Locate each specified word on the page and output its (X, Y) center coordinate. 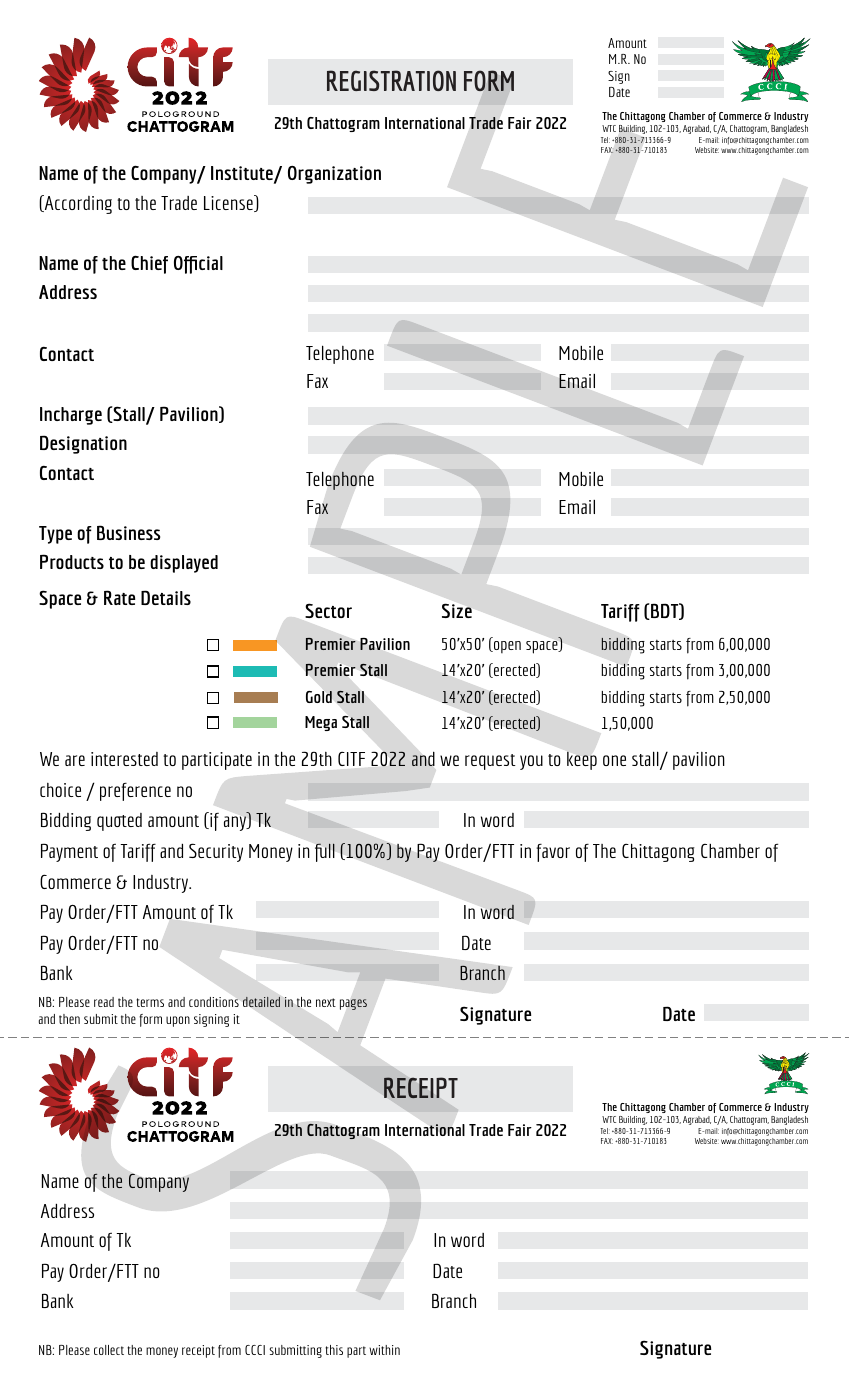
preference (135, 792)
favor (553, 853)
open (506, 647)
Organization (334, 175)
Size (457, 610)
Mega (321, 723)
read (104, 1002)
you (531, 762)
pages (353, 1004)
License (229, 203)
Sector (328, 610)
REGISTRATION (391, 80)
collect (109, 1350)
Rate (119, 597)
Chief (149, 264)
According (77, 204)
